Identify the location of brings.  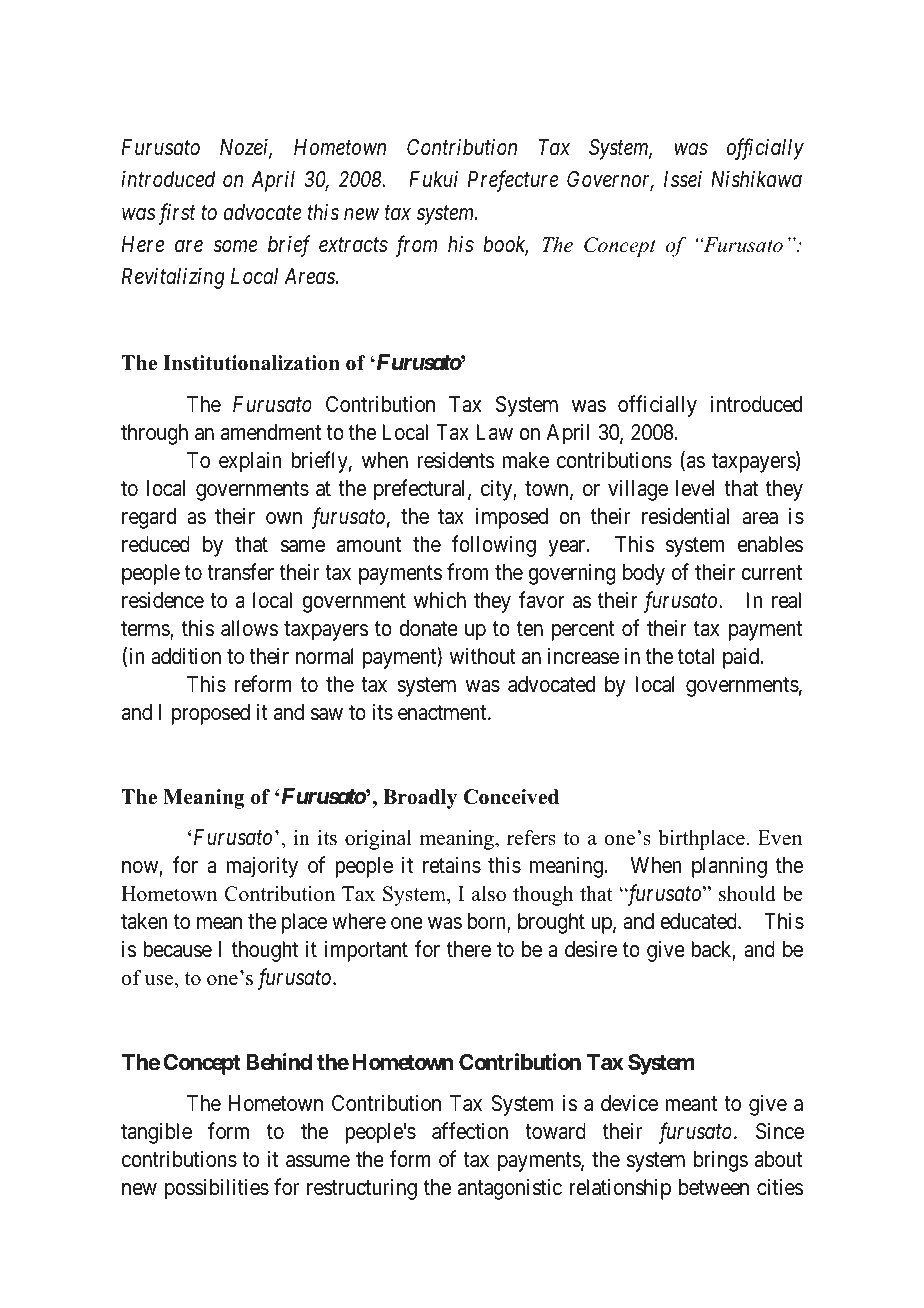
(721, 1161).
